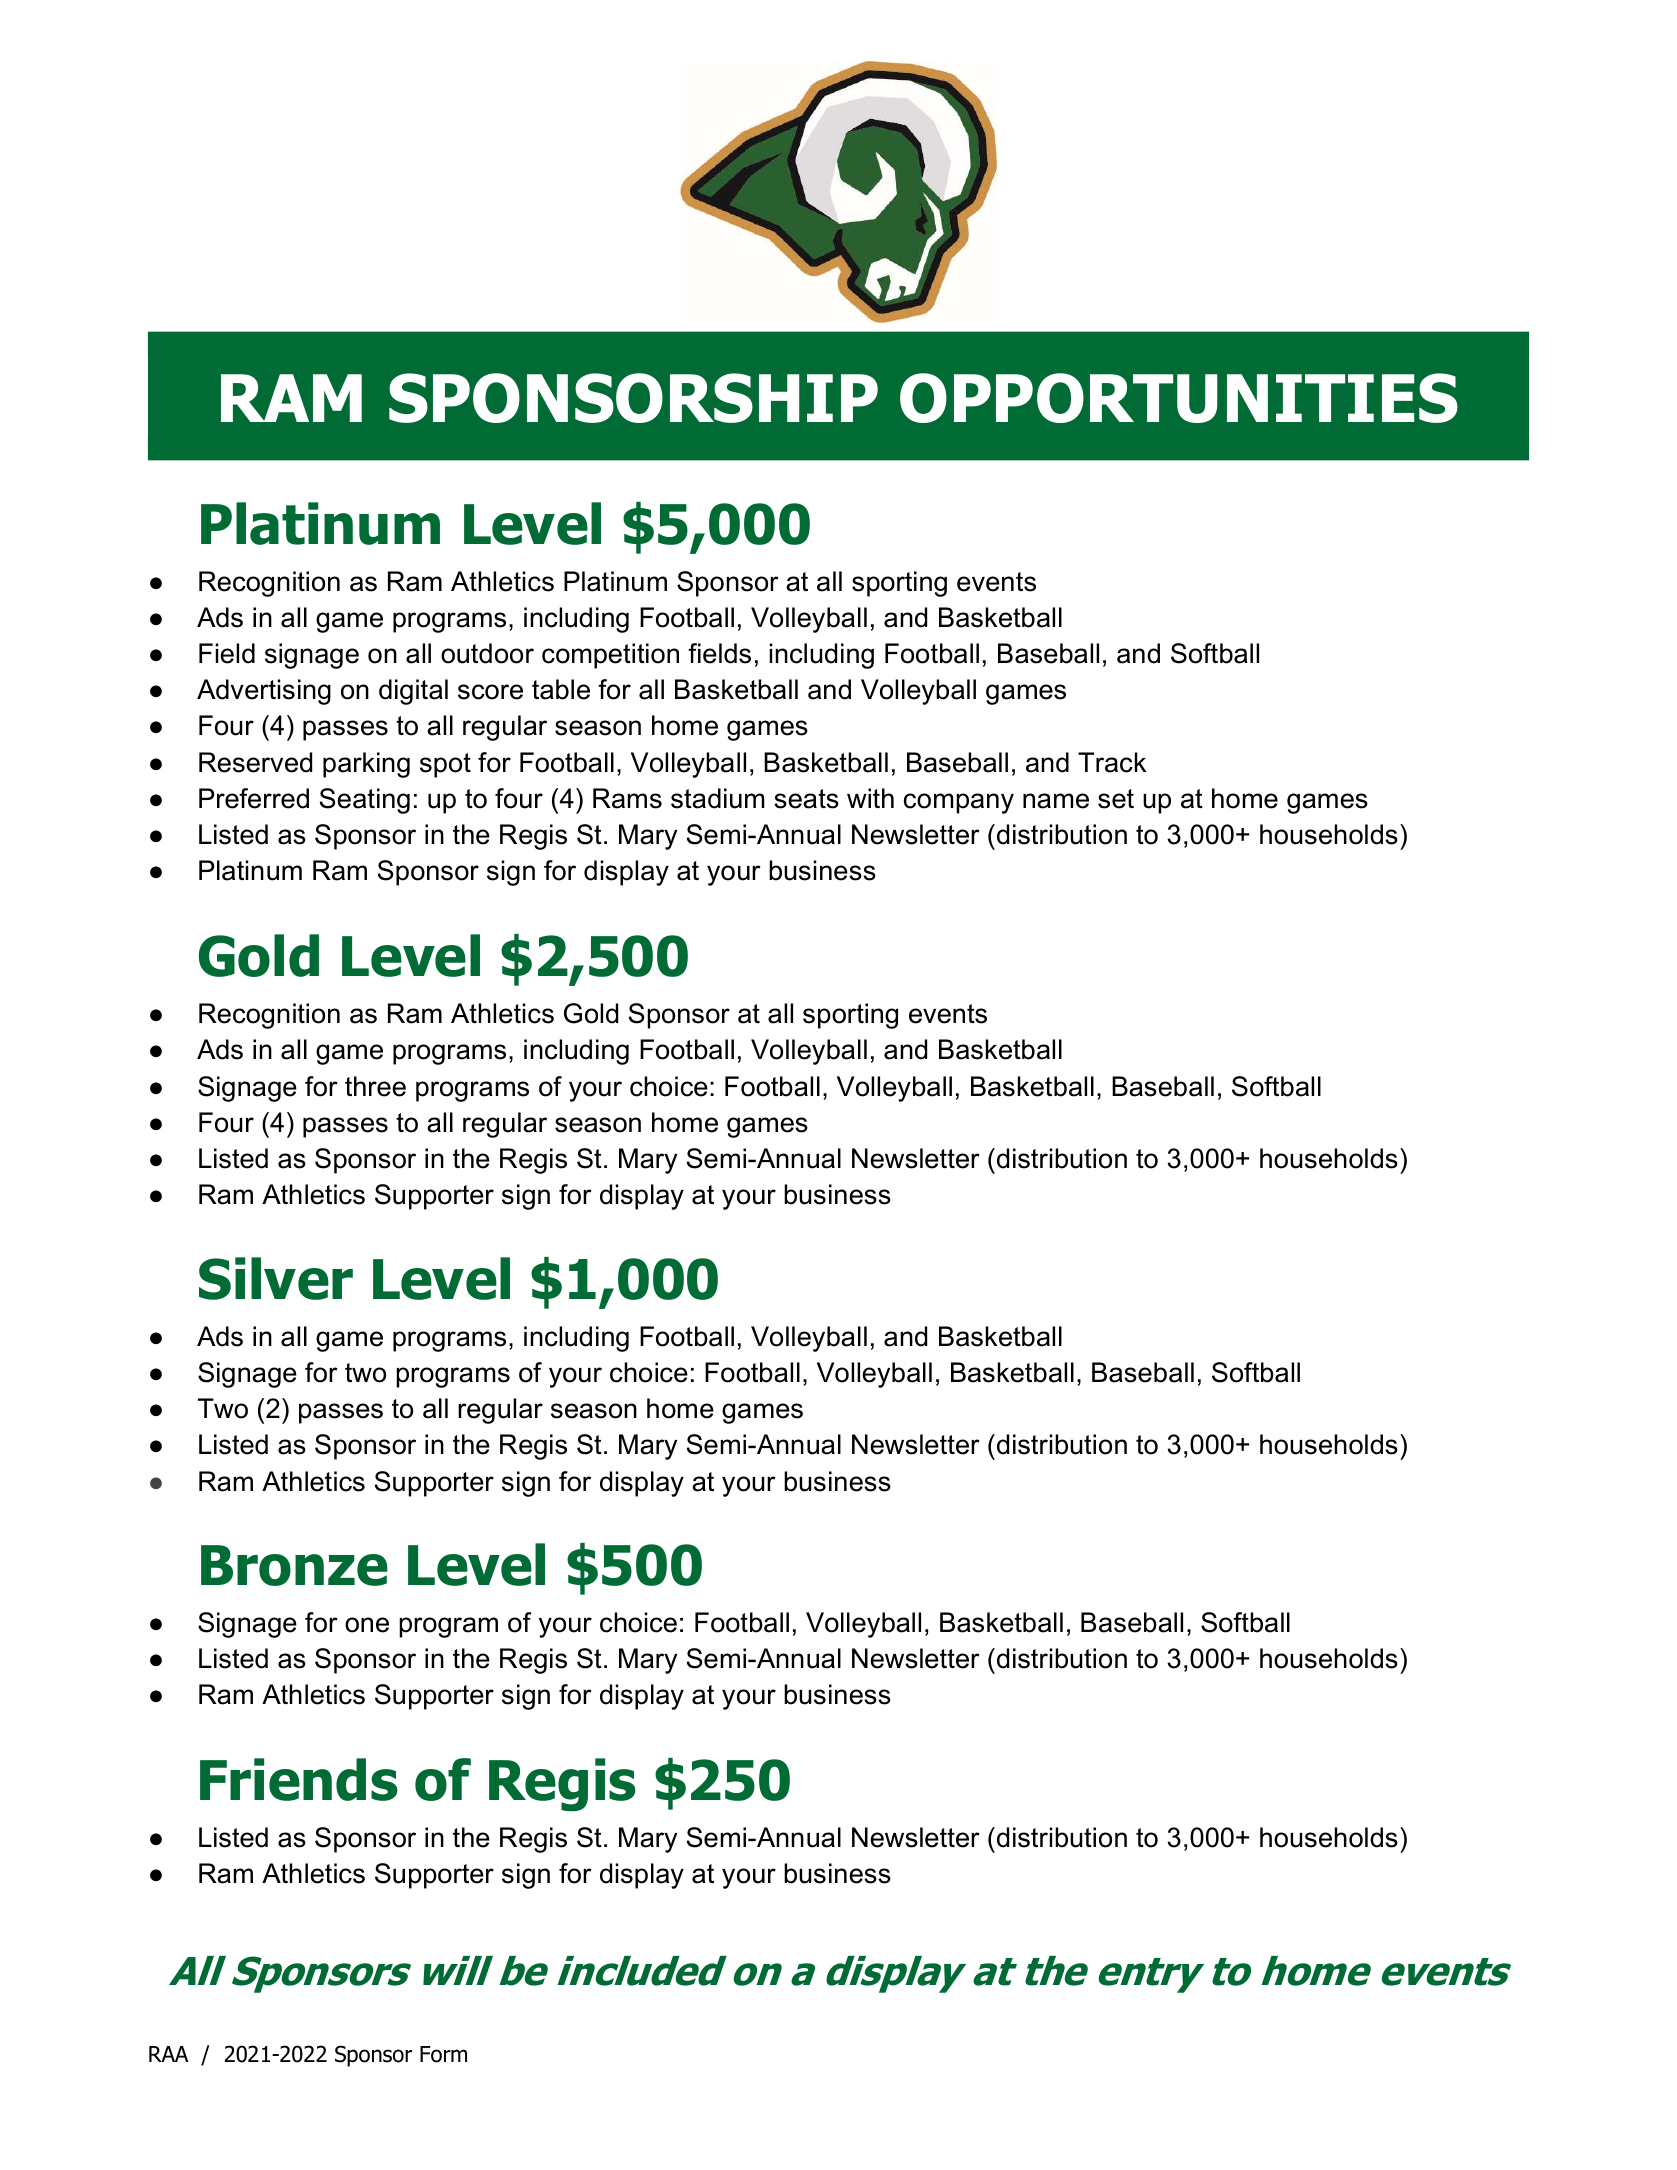 This document has height=2170, width=1677. I want to click on Bronze, so click(294, 1565).
